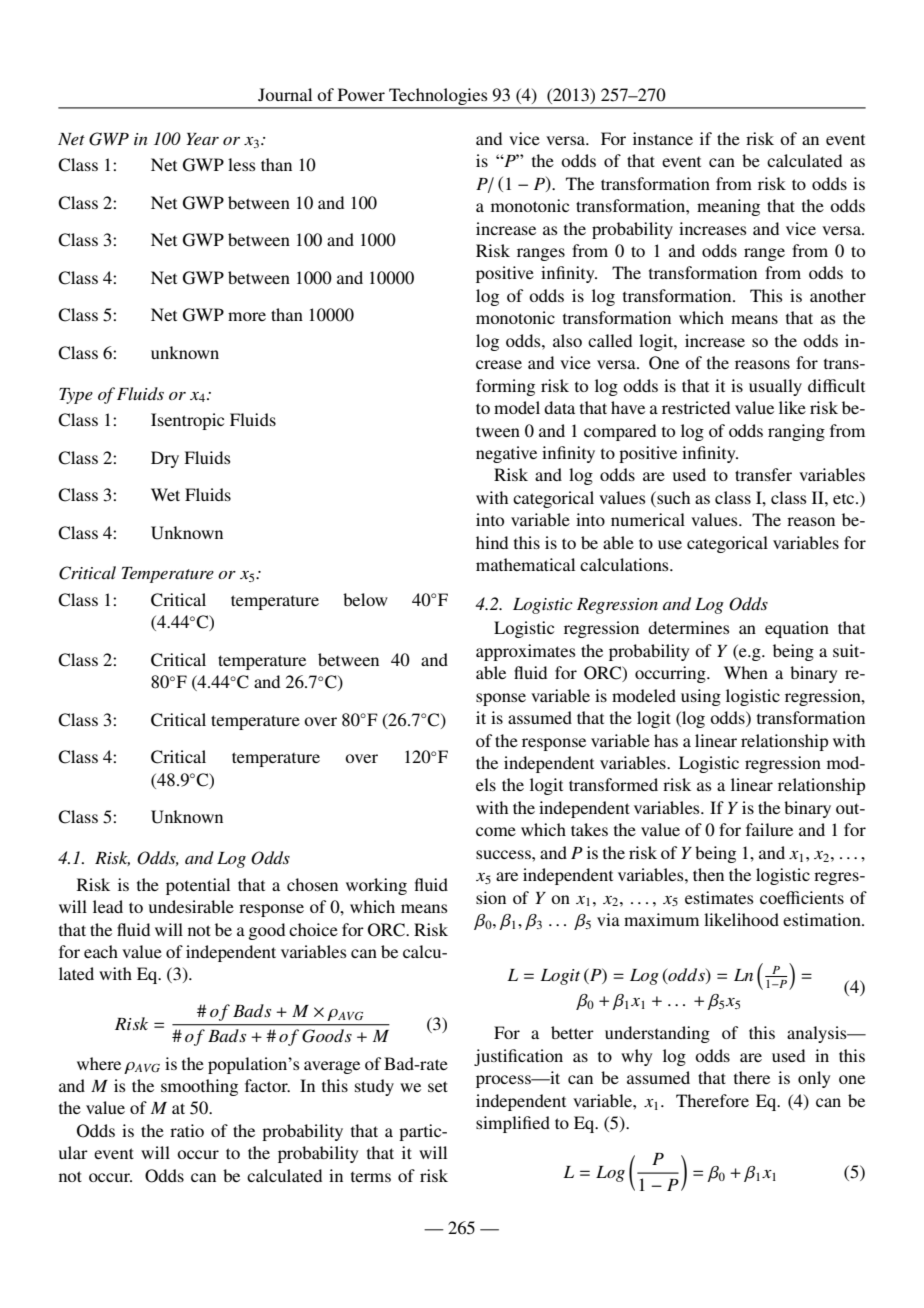 The width and height of the page is (924, 1308). Describe the element at coordinates (814, 1079) in the page. I see `only` at that location.
